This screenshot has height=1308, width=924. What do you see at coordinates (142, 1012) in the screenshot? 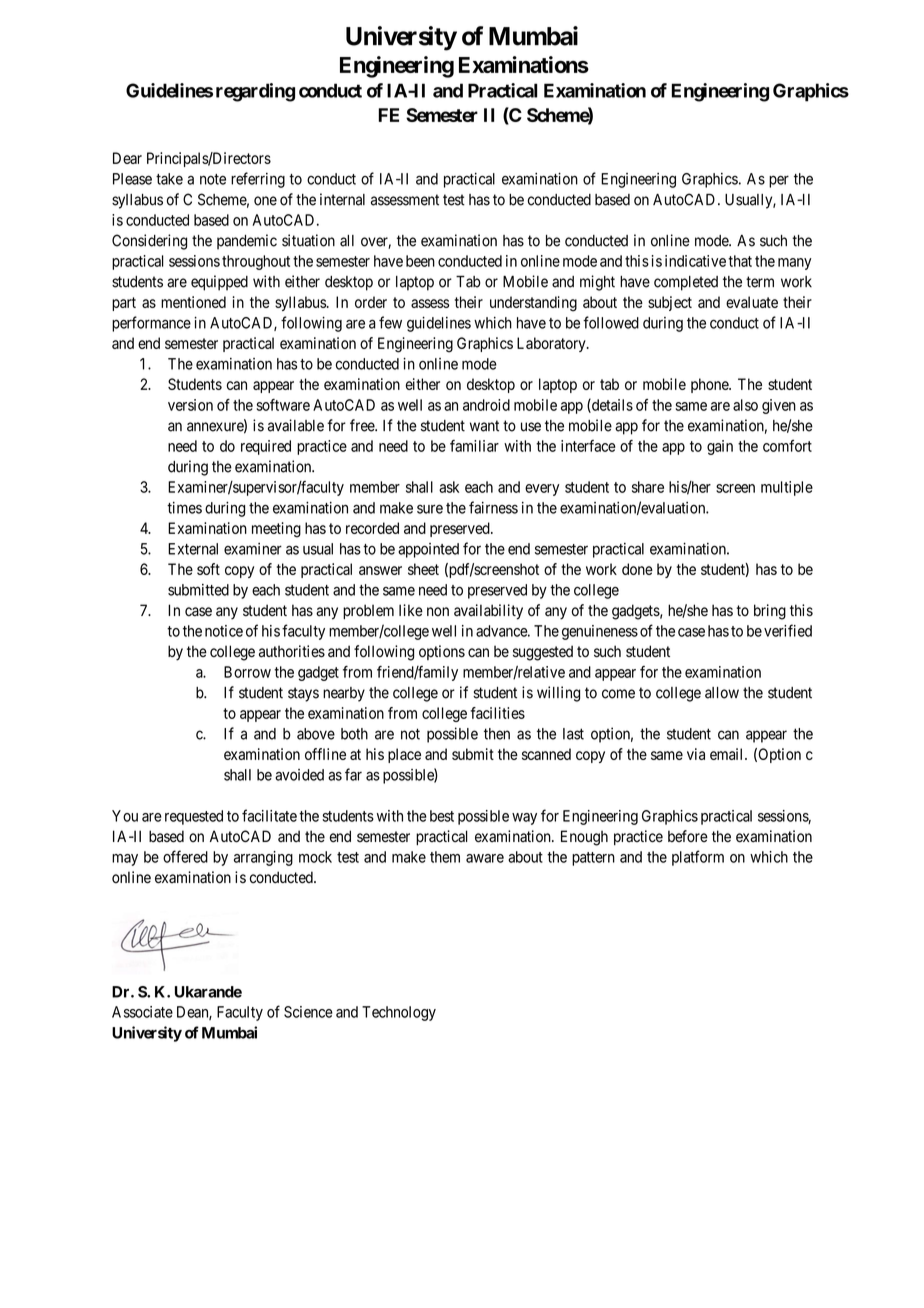
I see `Associate` at bounding box center [142, 1012].
